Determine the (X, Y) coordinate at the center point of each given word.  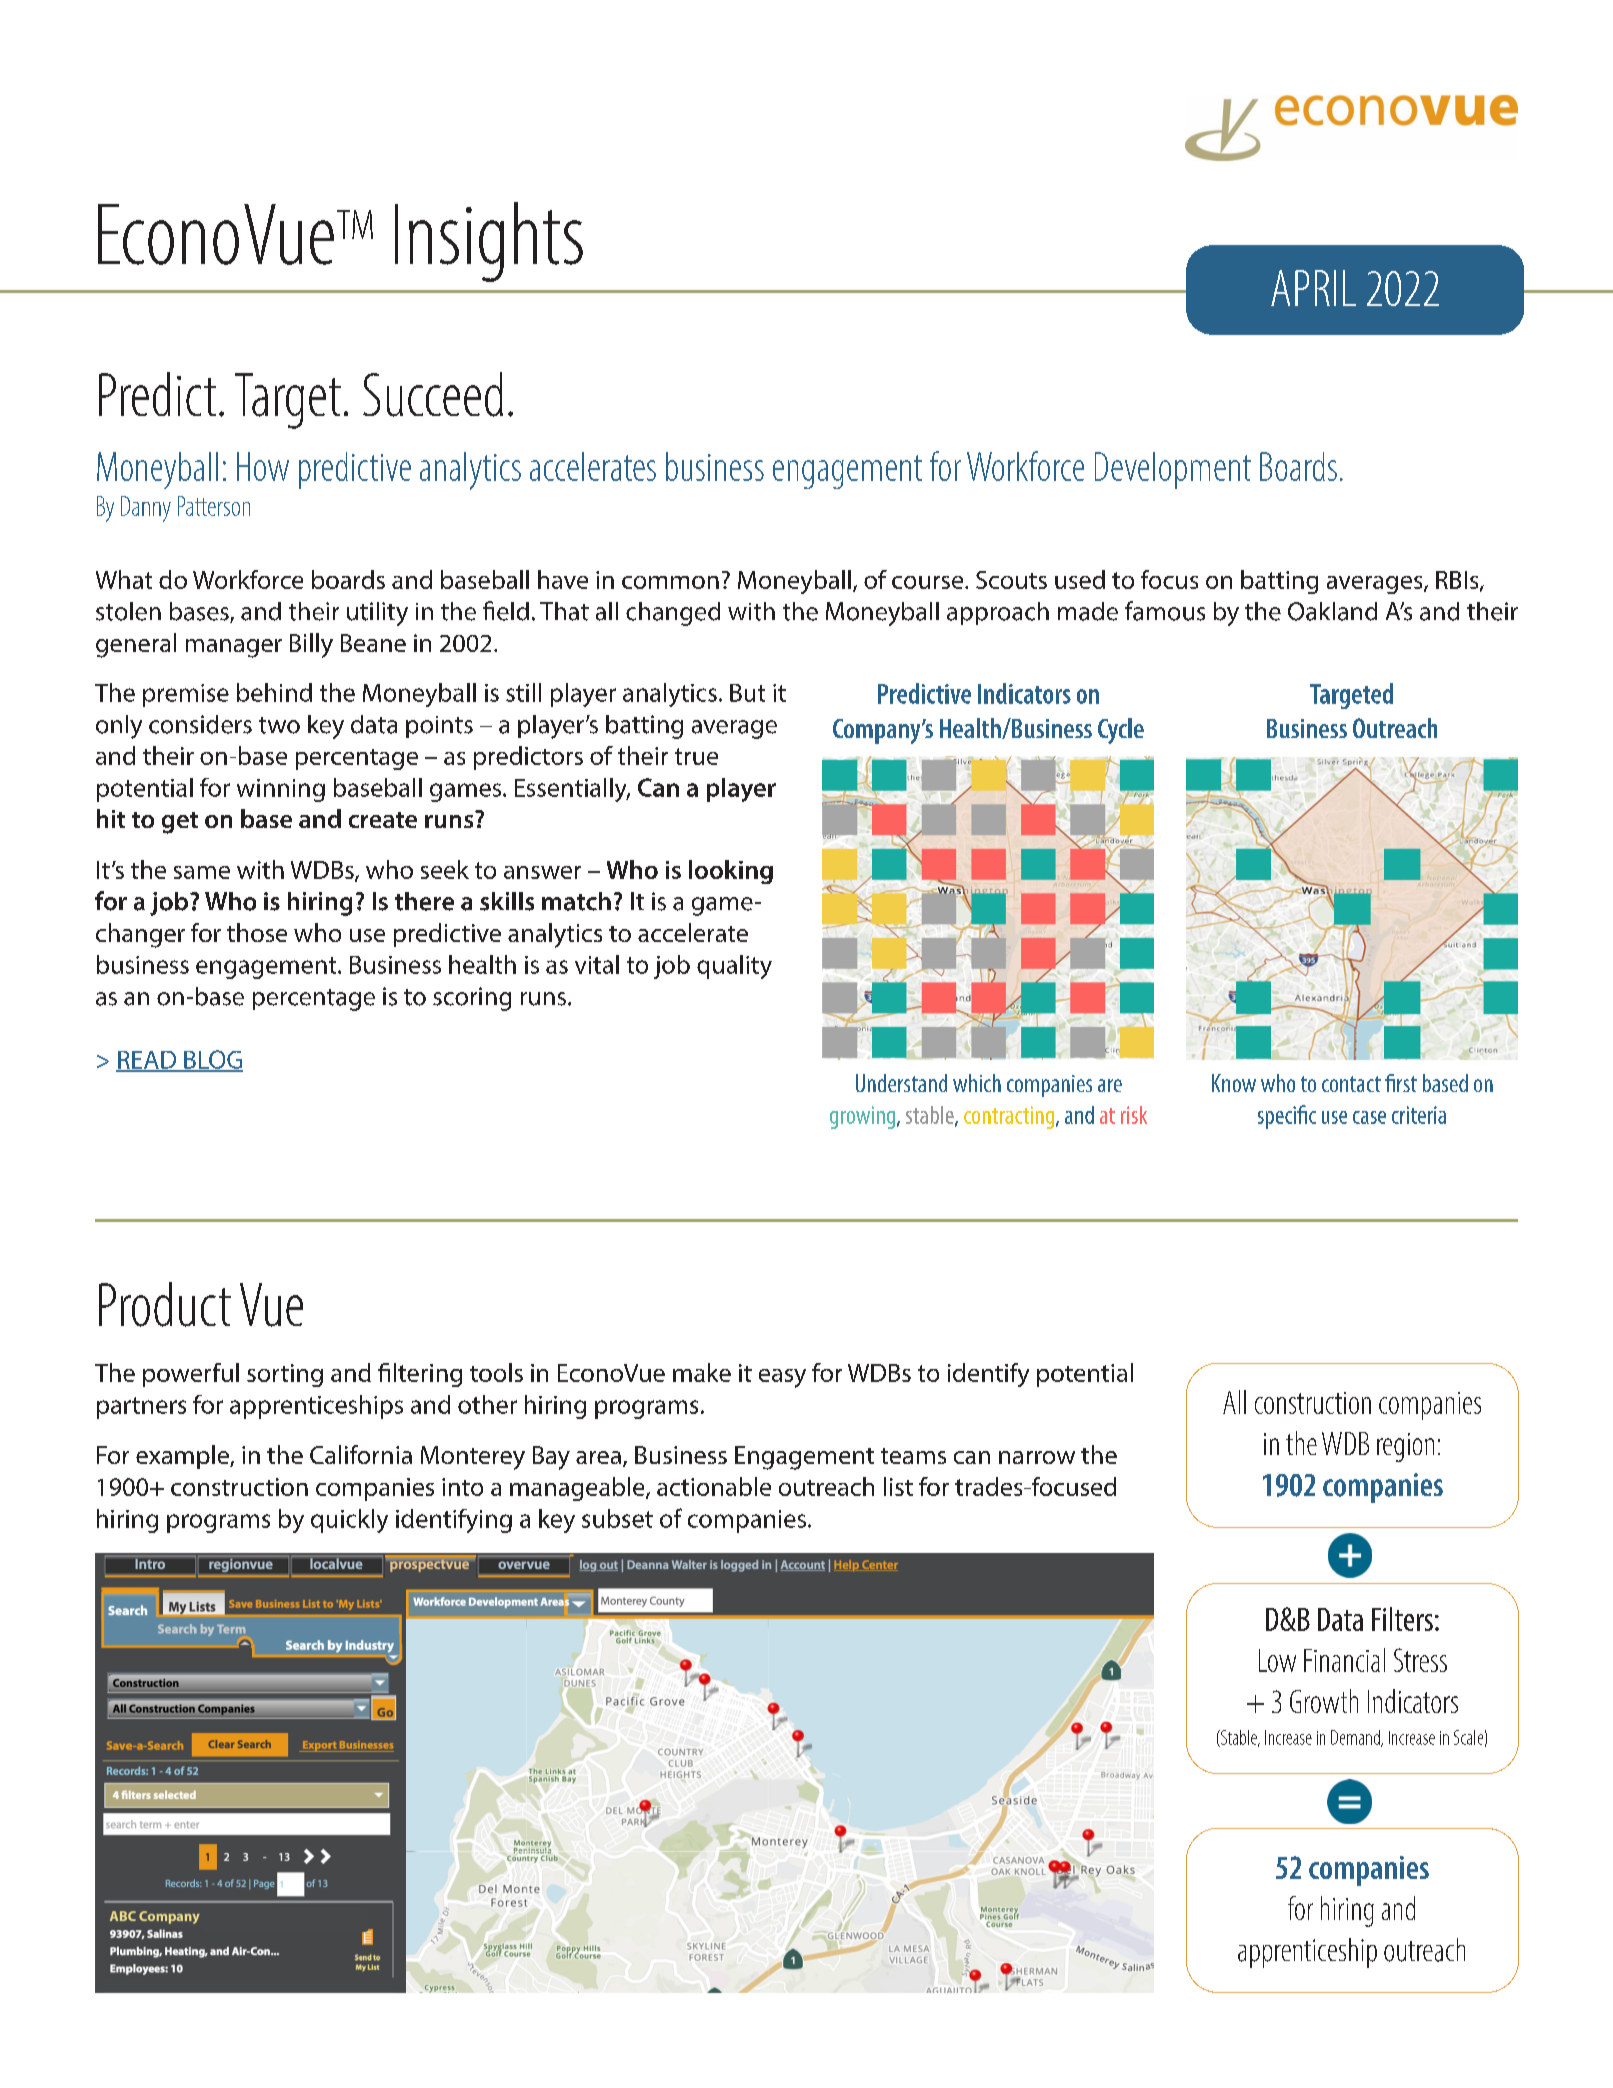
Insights (489, 242)
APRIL (1313, 288)
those (257, 932)
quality (734, 967)
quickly (349, 1521)
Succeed (433, 394)
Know (1234, 1083)
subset (617, 1518)
